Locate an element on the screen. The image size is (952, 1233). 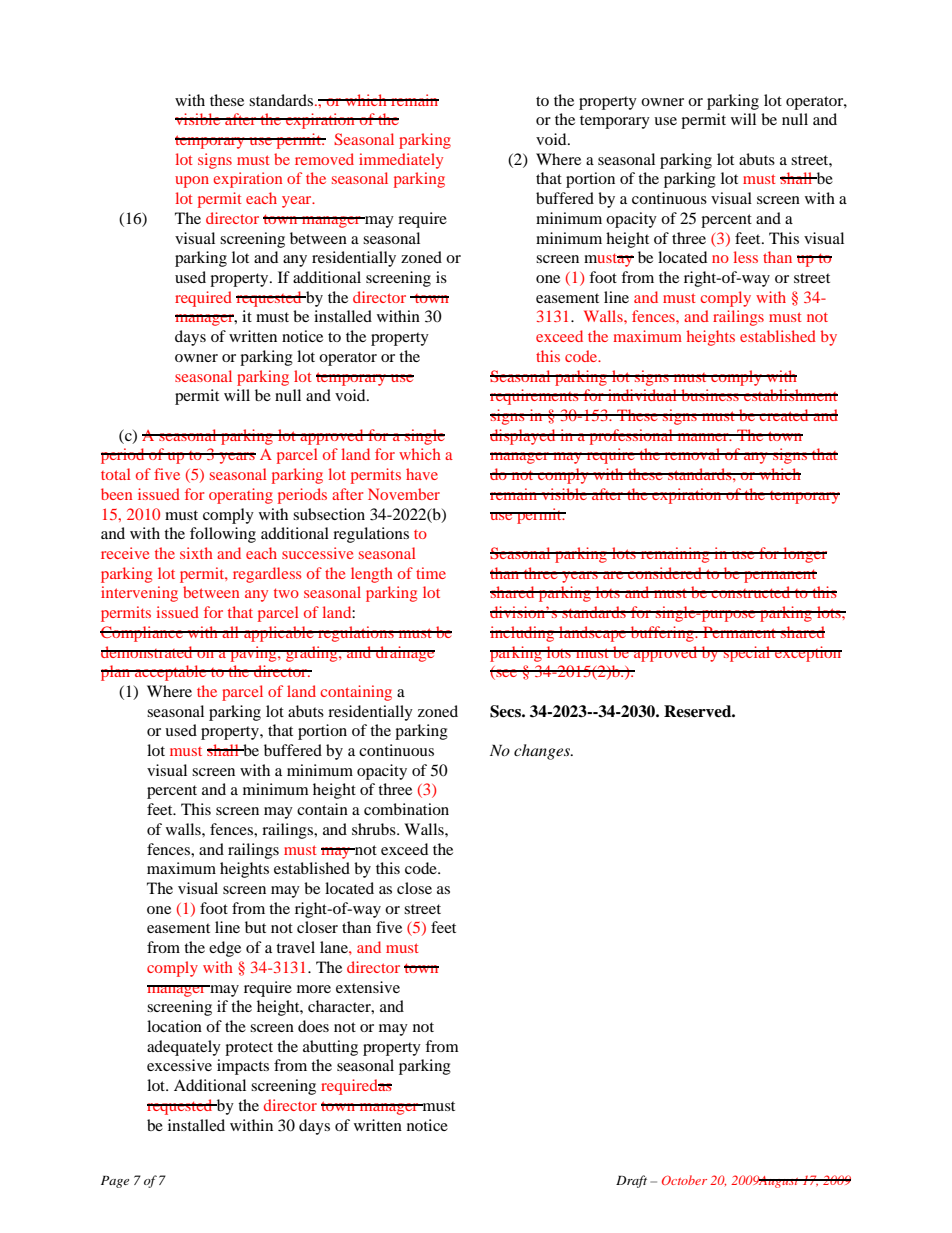
October is located at coordinates (684, 1180).
